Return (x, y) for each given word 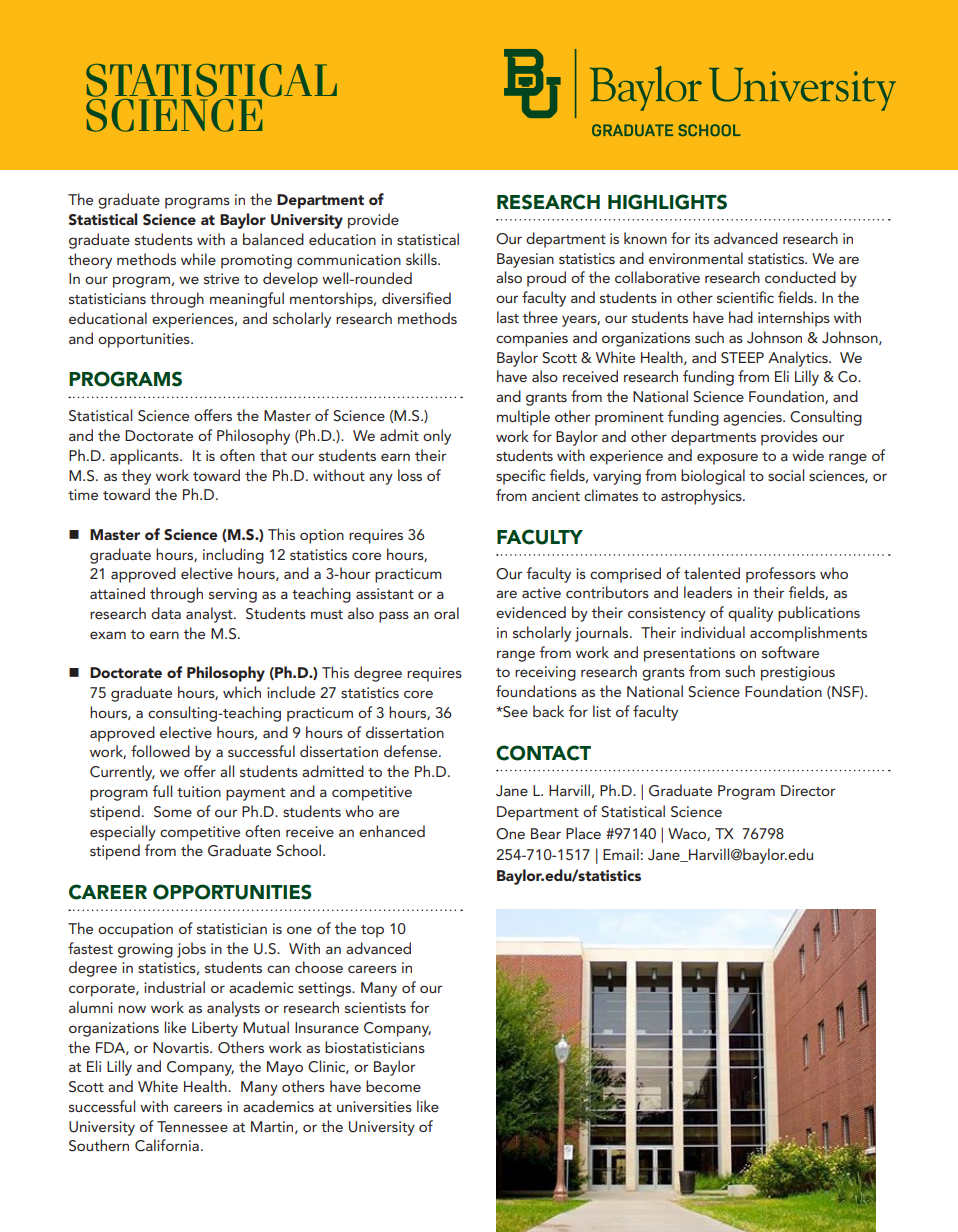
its (702, 238)
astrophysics (702, 497)
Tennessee (192, 1126)
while (198, 259)
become (393, 1086)
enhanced (392, 831)
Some (173, 812)
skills (422, 259)
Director (808, 790)
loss (410, 475)
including (233, 556)
